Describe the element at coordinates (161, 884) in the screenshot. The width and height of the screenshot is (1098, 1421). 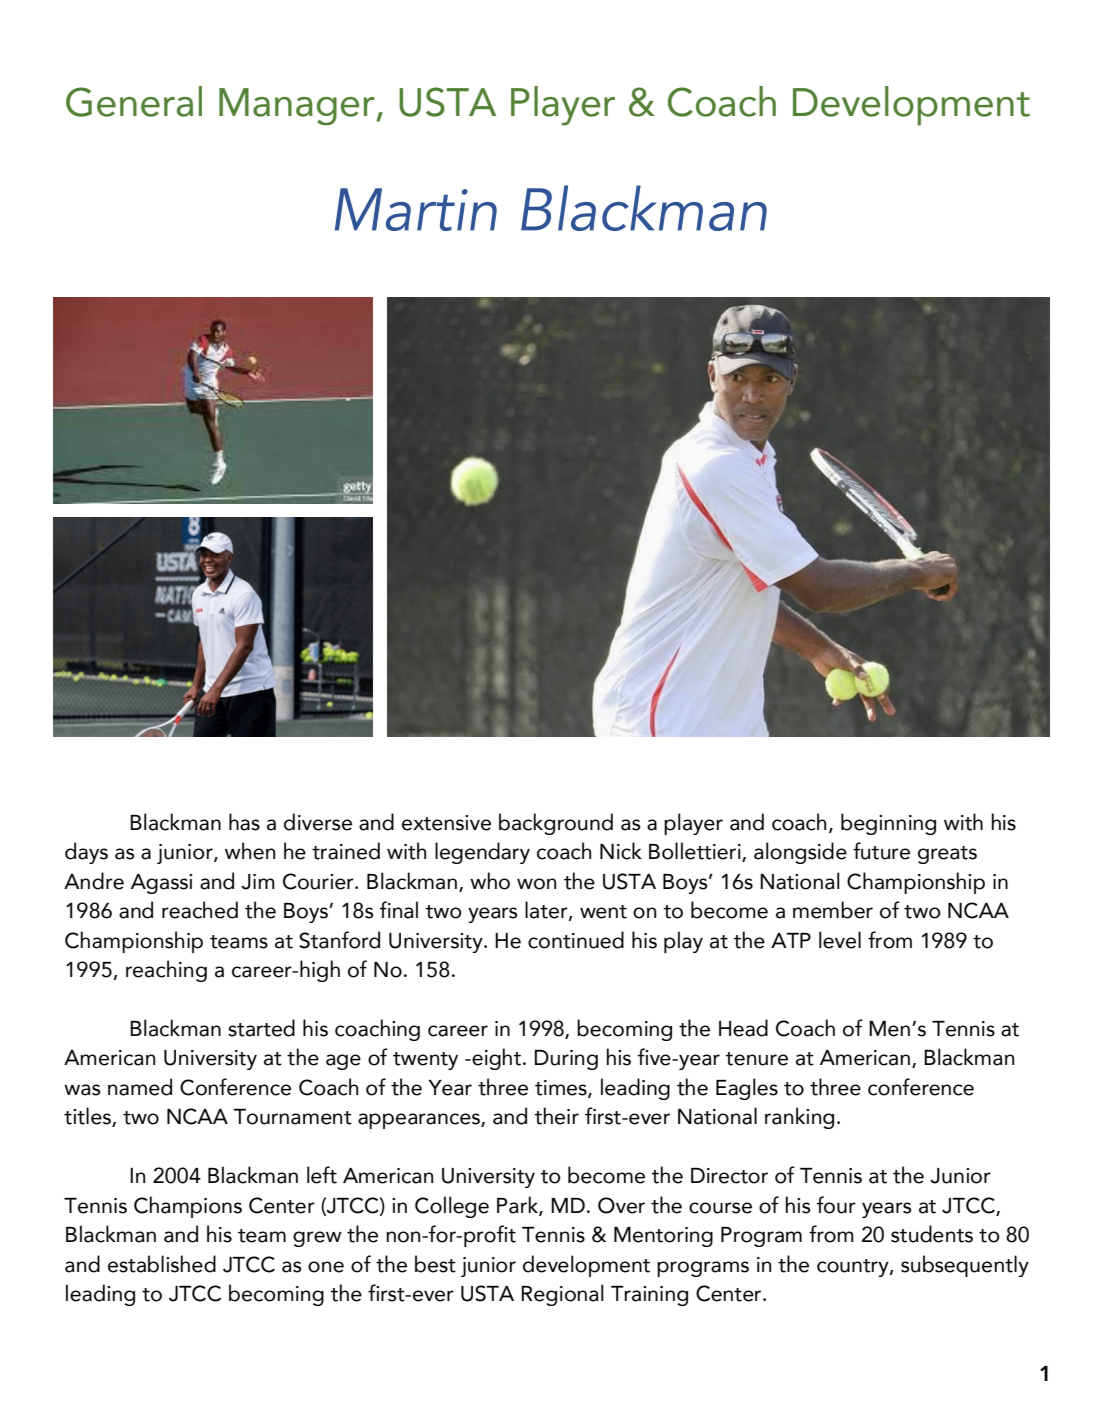
I see `Agassi` at that location.
